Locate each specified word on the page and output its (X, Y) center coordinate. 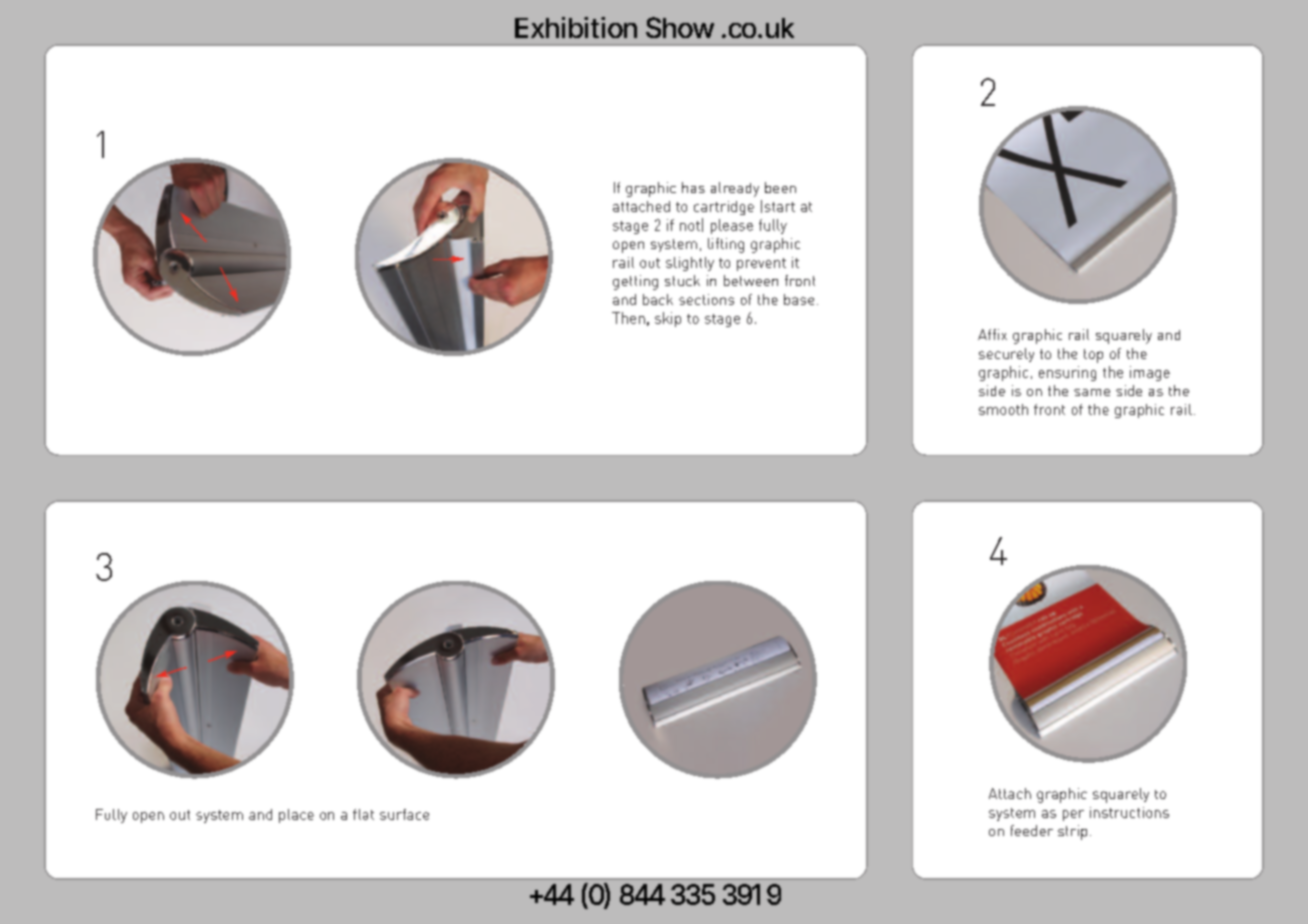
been (780, 187)
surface (404, 814)
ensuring (1067, 373)
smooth (1003, 409)
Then (628, 318)
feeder (1032, 830)
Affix (992, 334)
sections (706, 299)
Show (680, 27)
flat (363, 814)
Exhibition (576, 27)
